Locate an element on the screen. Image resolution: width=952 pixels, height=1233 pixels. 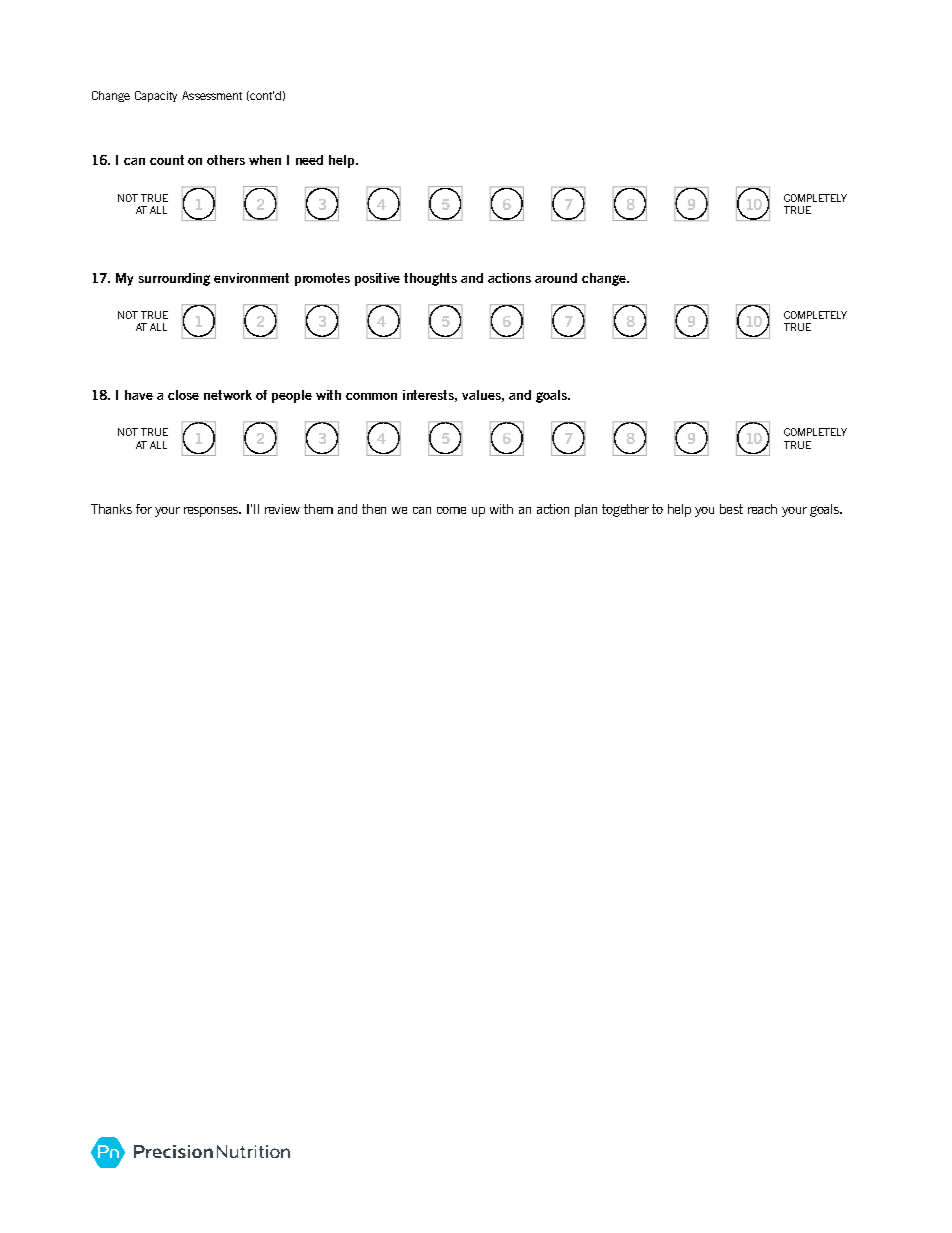
people is located at coordinates (292, 396).
